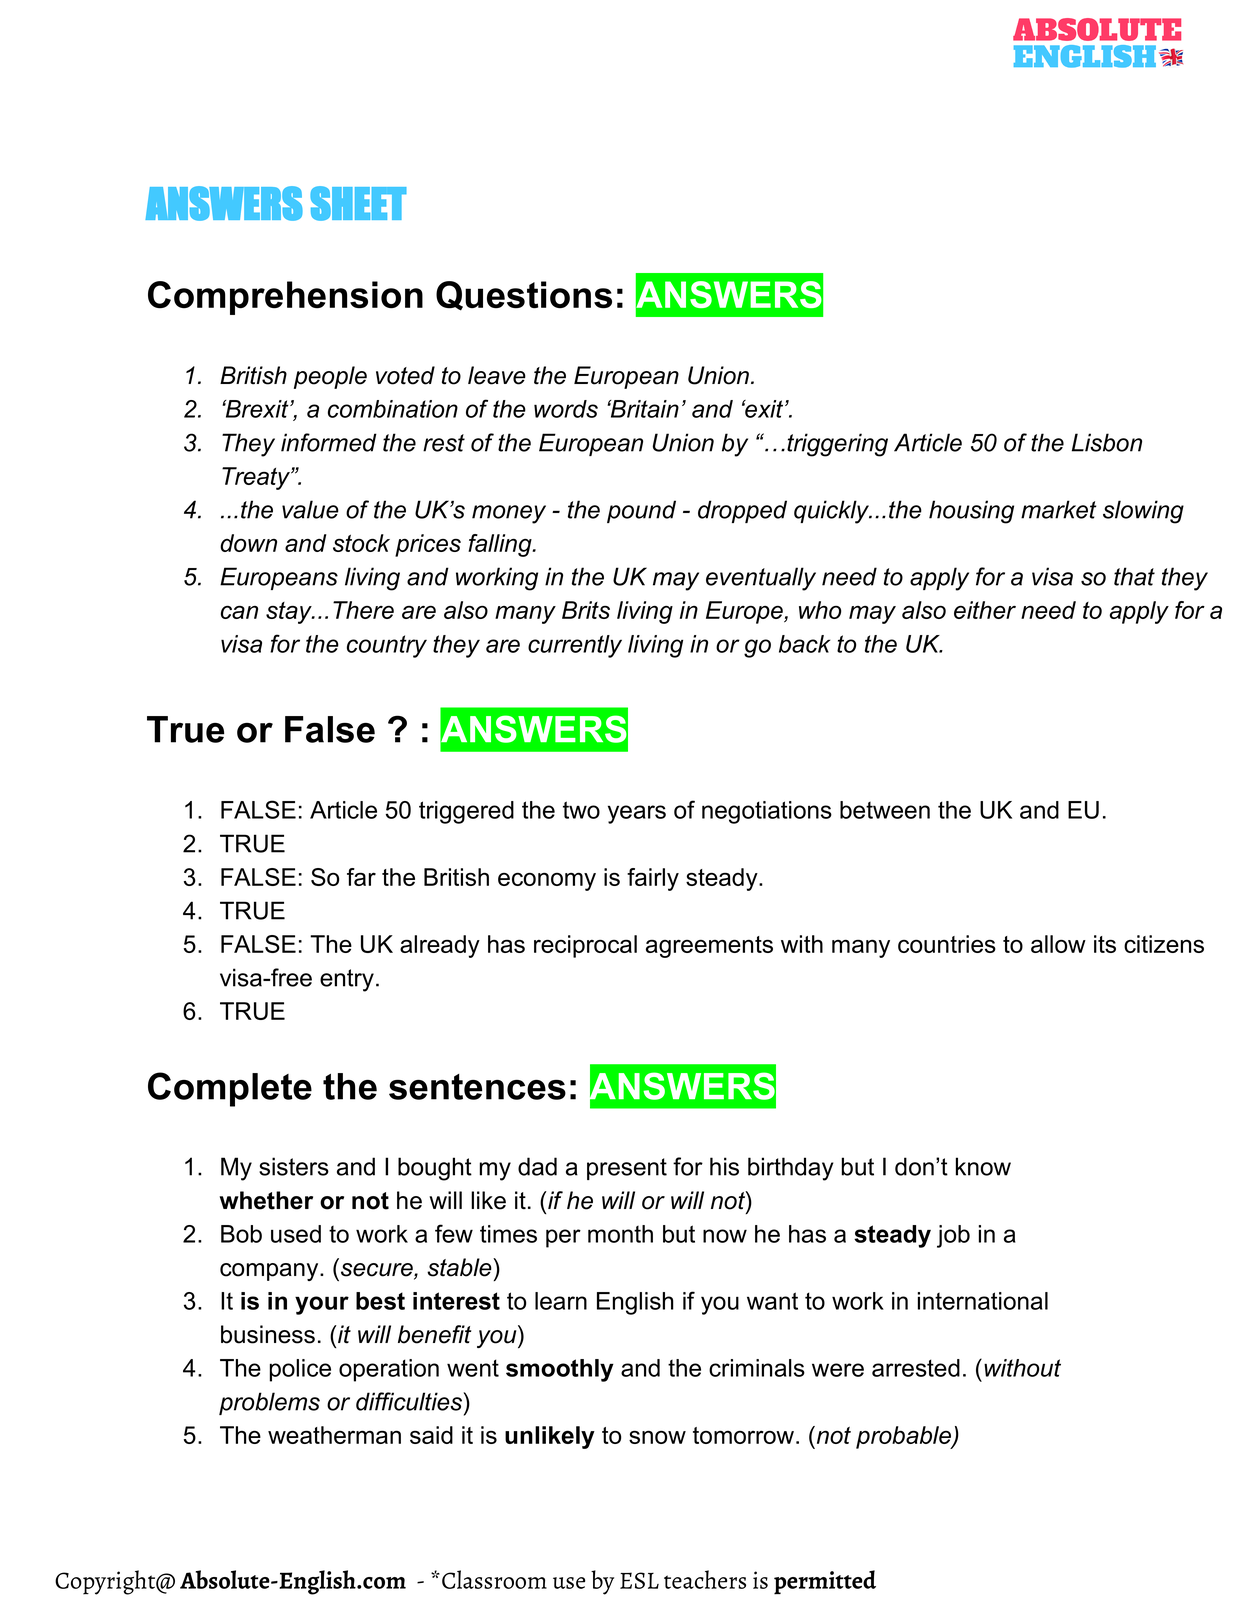  Describe the element at coordinates (653, 879) in the image. I see `fairly` at that location.
